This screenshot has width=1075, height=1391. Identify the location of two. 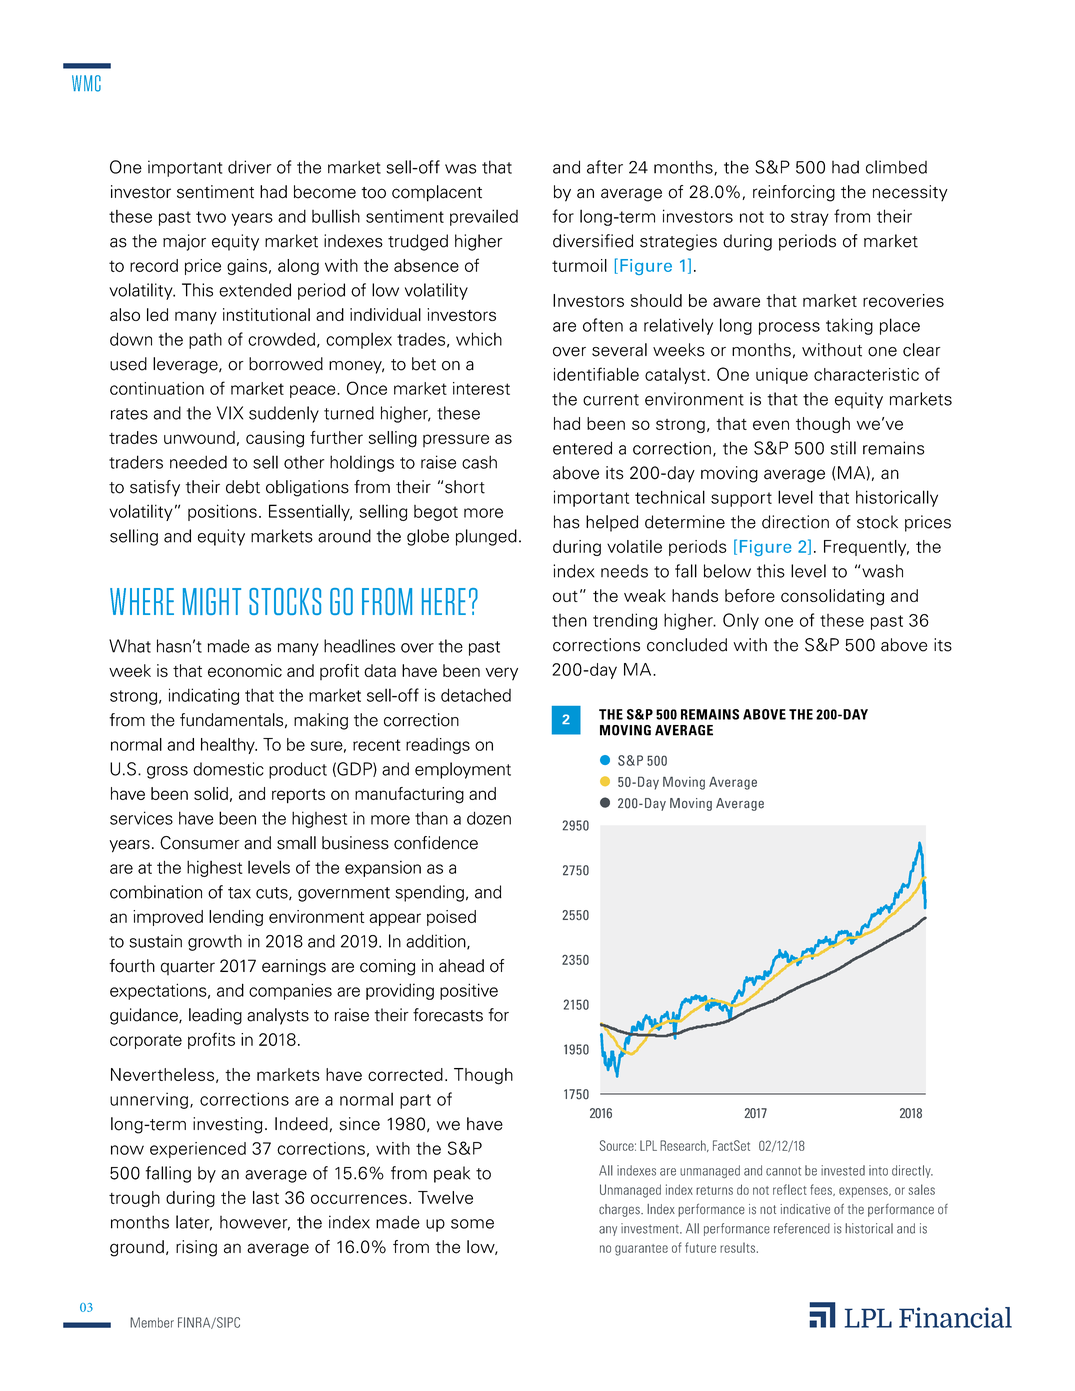
(211, 217).
